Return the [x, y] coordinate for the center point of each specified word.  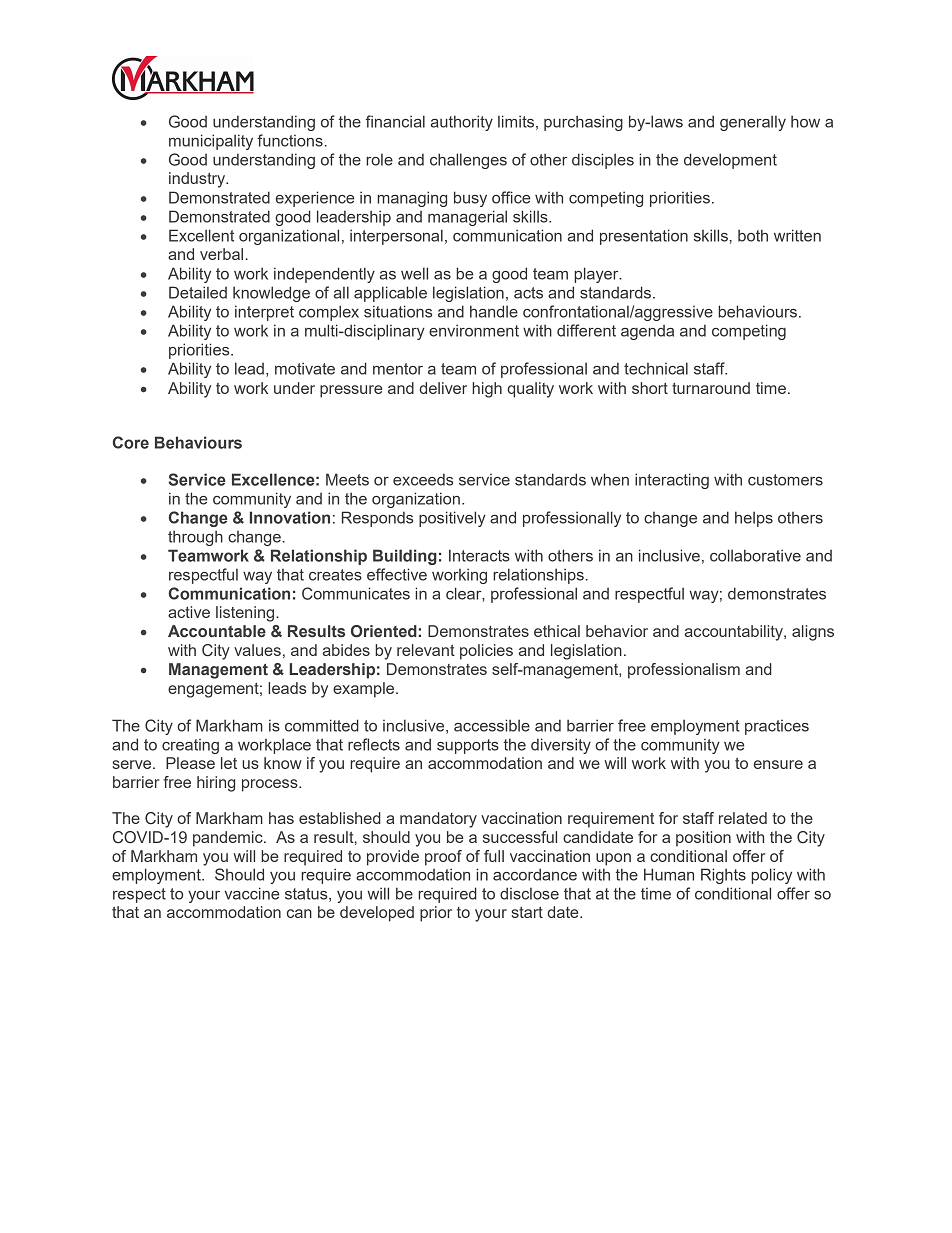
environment [474, 330]
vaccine [252, 893]
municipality [211, 142]
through [195, 538]
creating [190, 746]
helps [754, 519]
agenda [647, 332]
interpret [264, 313]
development [730, 161]
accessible [492, 725]
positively [452, 519]
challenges [468, 161]
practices [777, 727]
